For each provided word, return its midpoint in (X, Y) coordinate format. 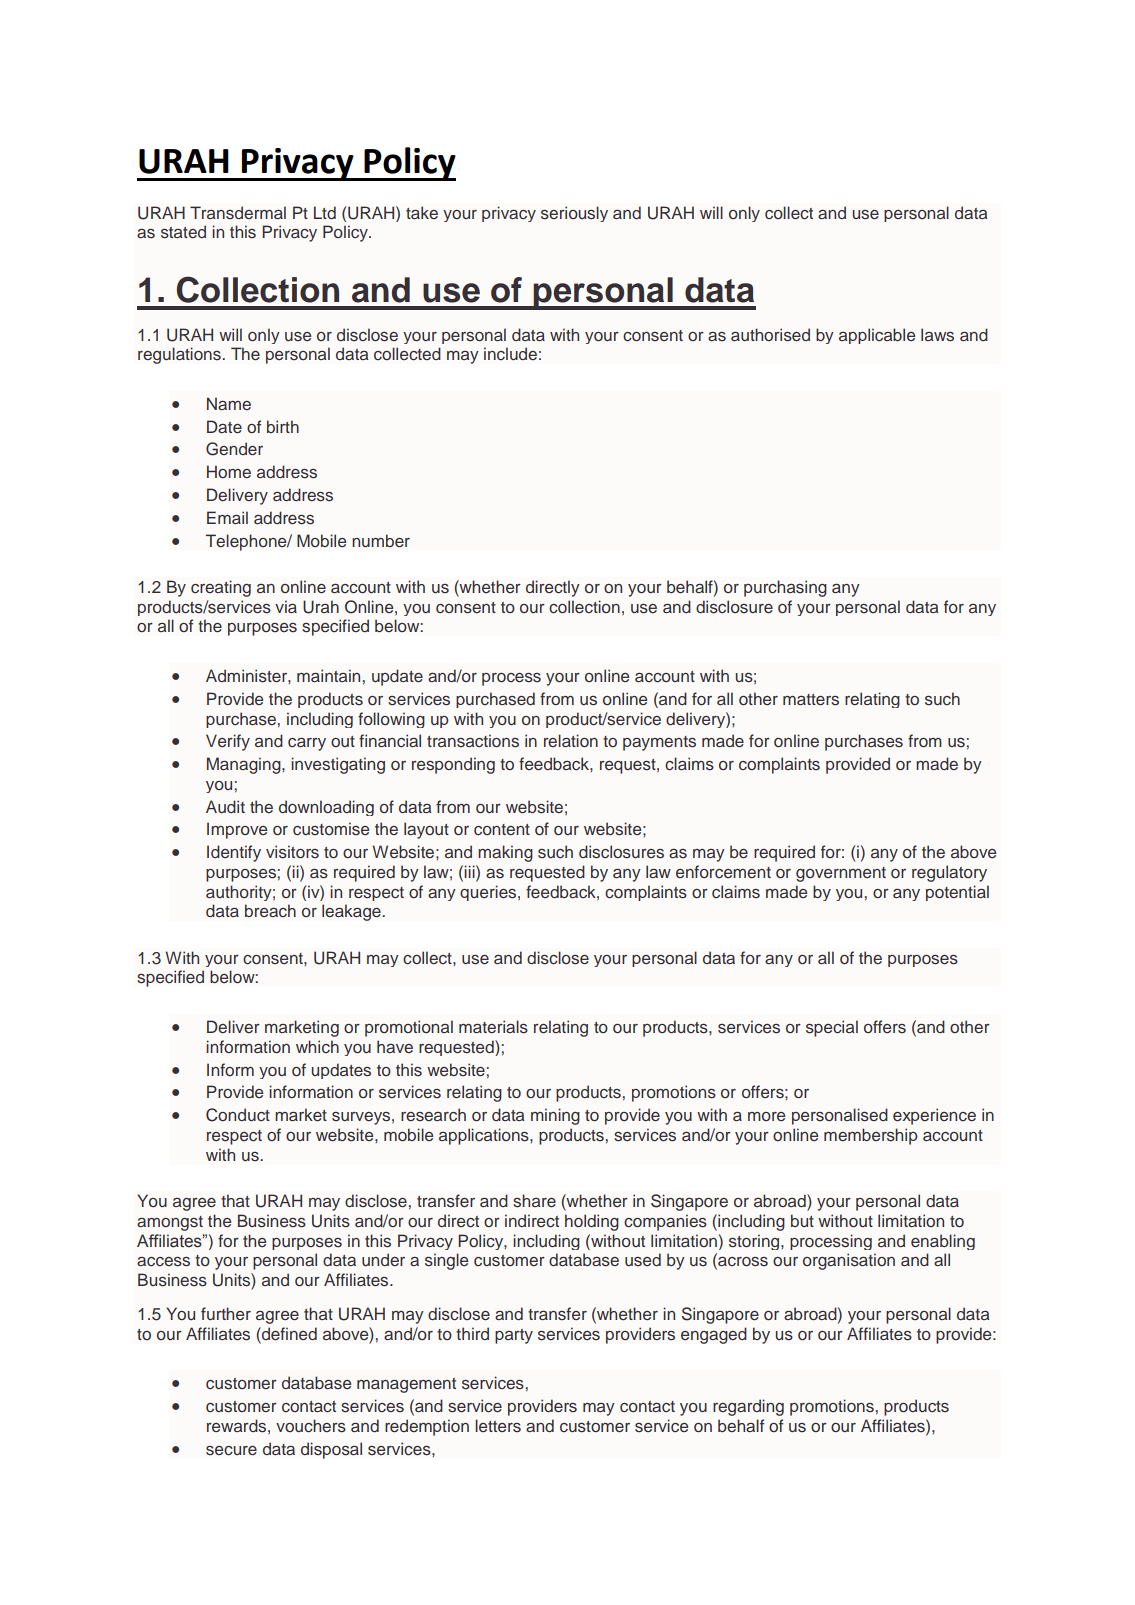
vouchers (311, 1426)
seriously (574, 214)
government (841, 874)
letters (498, 1425)
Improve (237, 830)
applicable (877, 336)
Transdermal (238, 212)
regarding (748, 1407)
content (502, 830)
